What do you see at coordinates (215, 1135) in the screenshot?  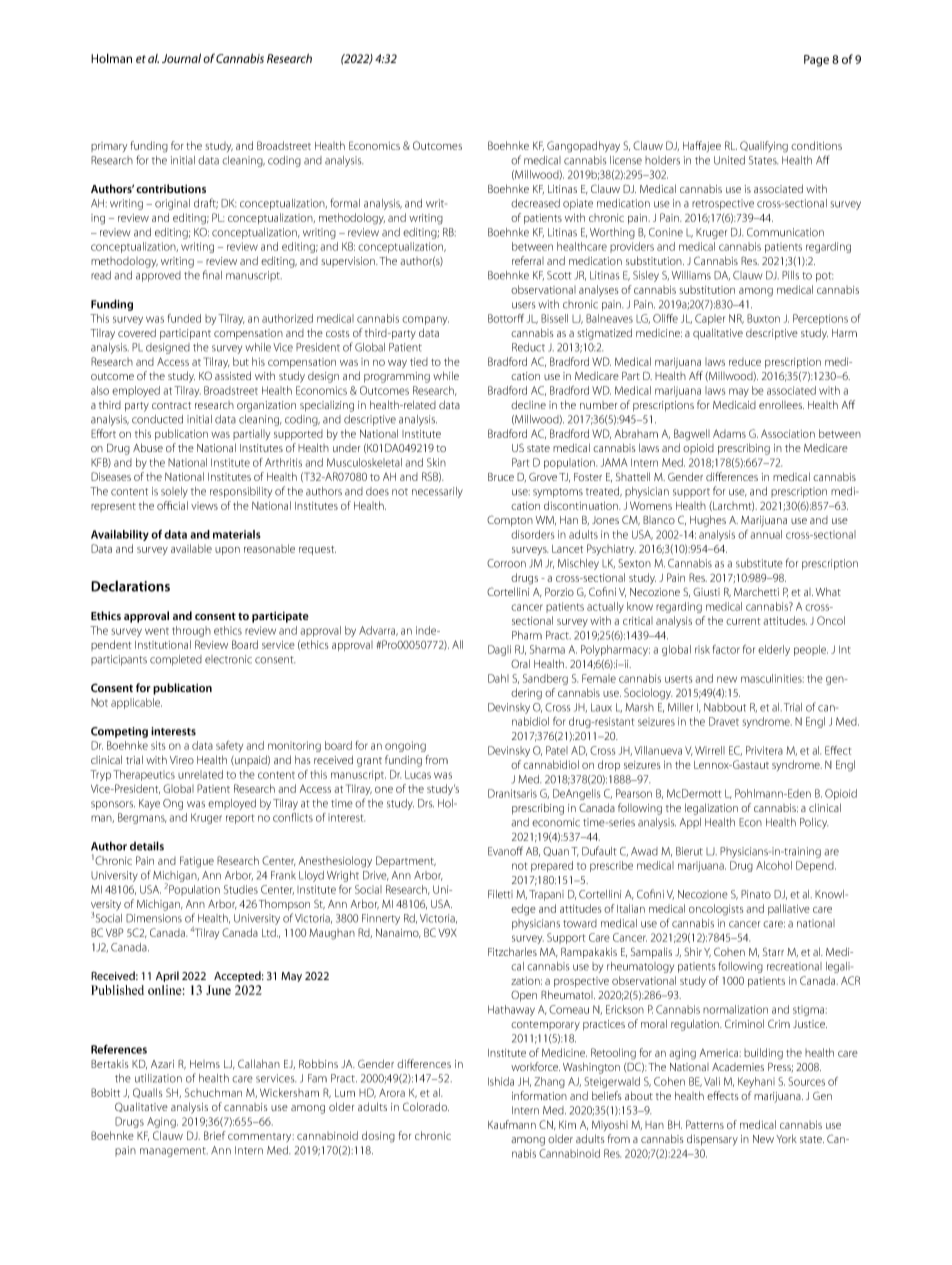 I see `Brief` at bounding box center [215, 1135].
